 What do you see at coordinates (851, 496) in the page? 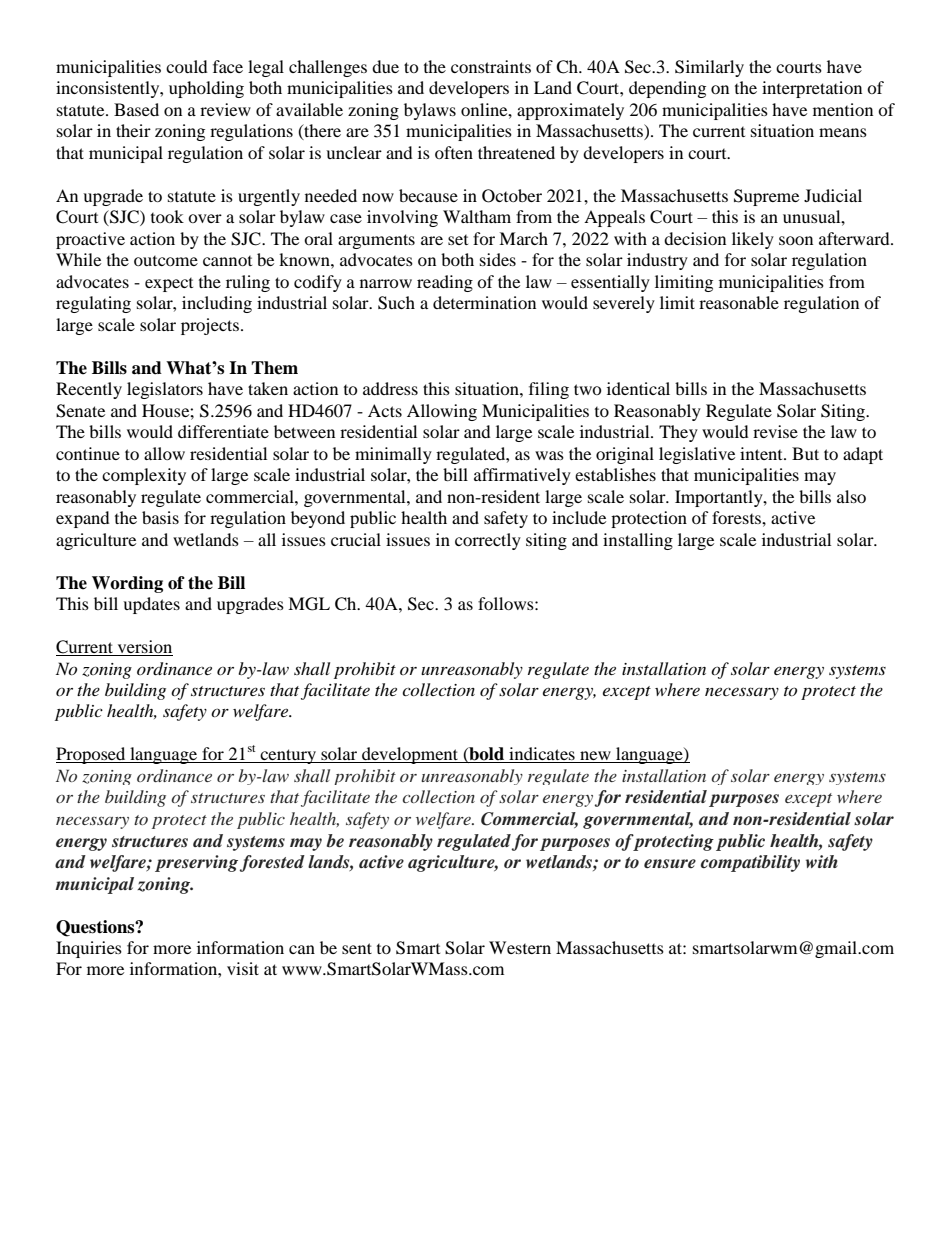
I see `also` at bounding box center [851, 496].
